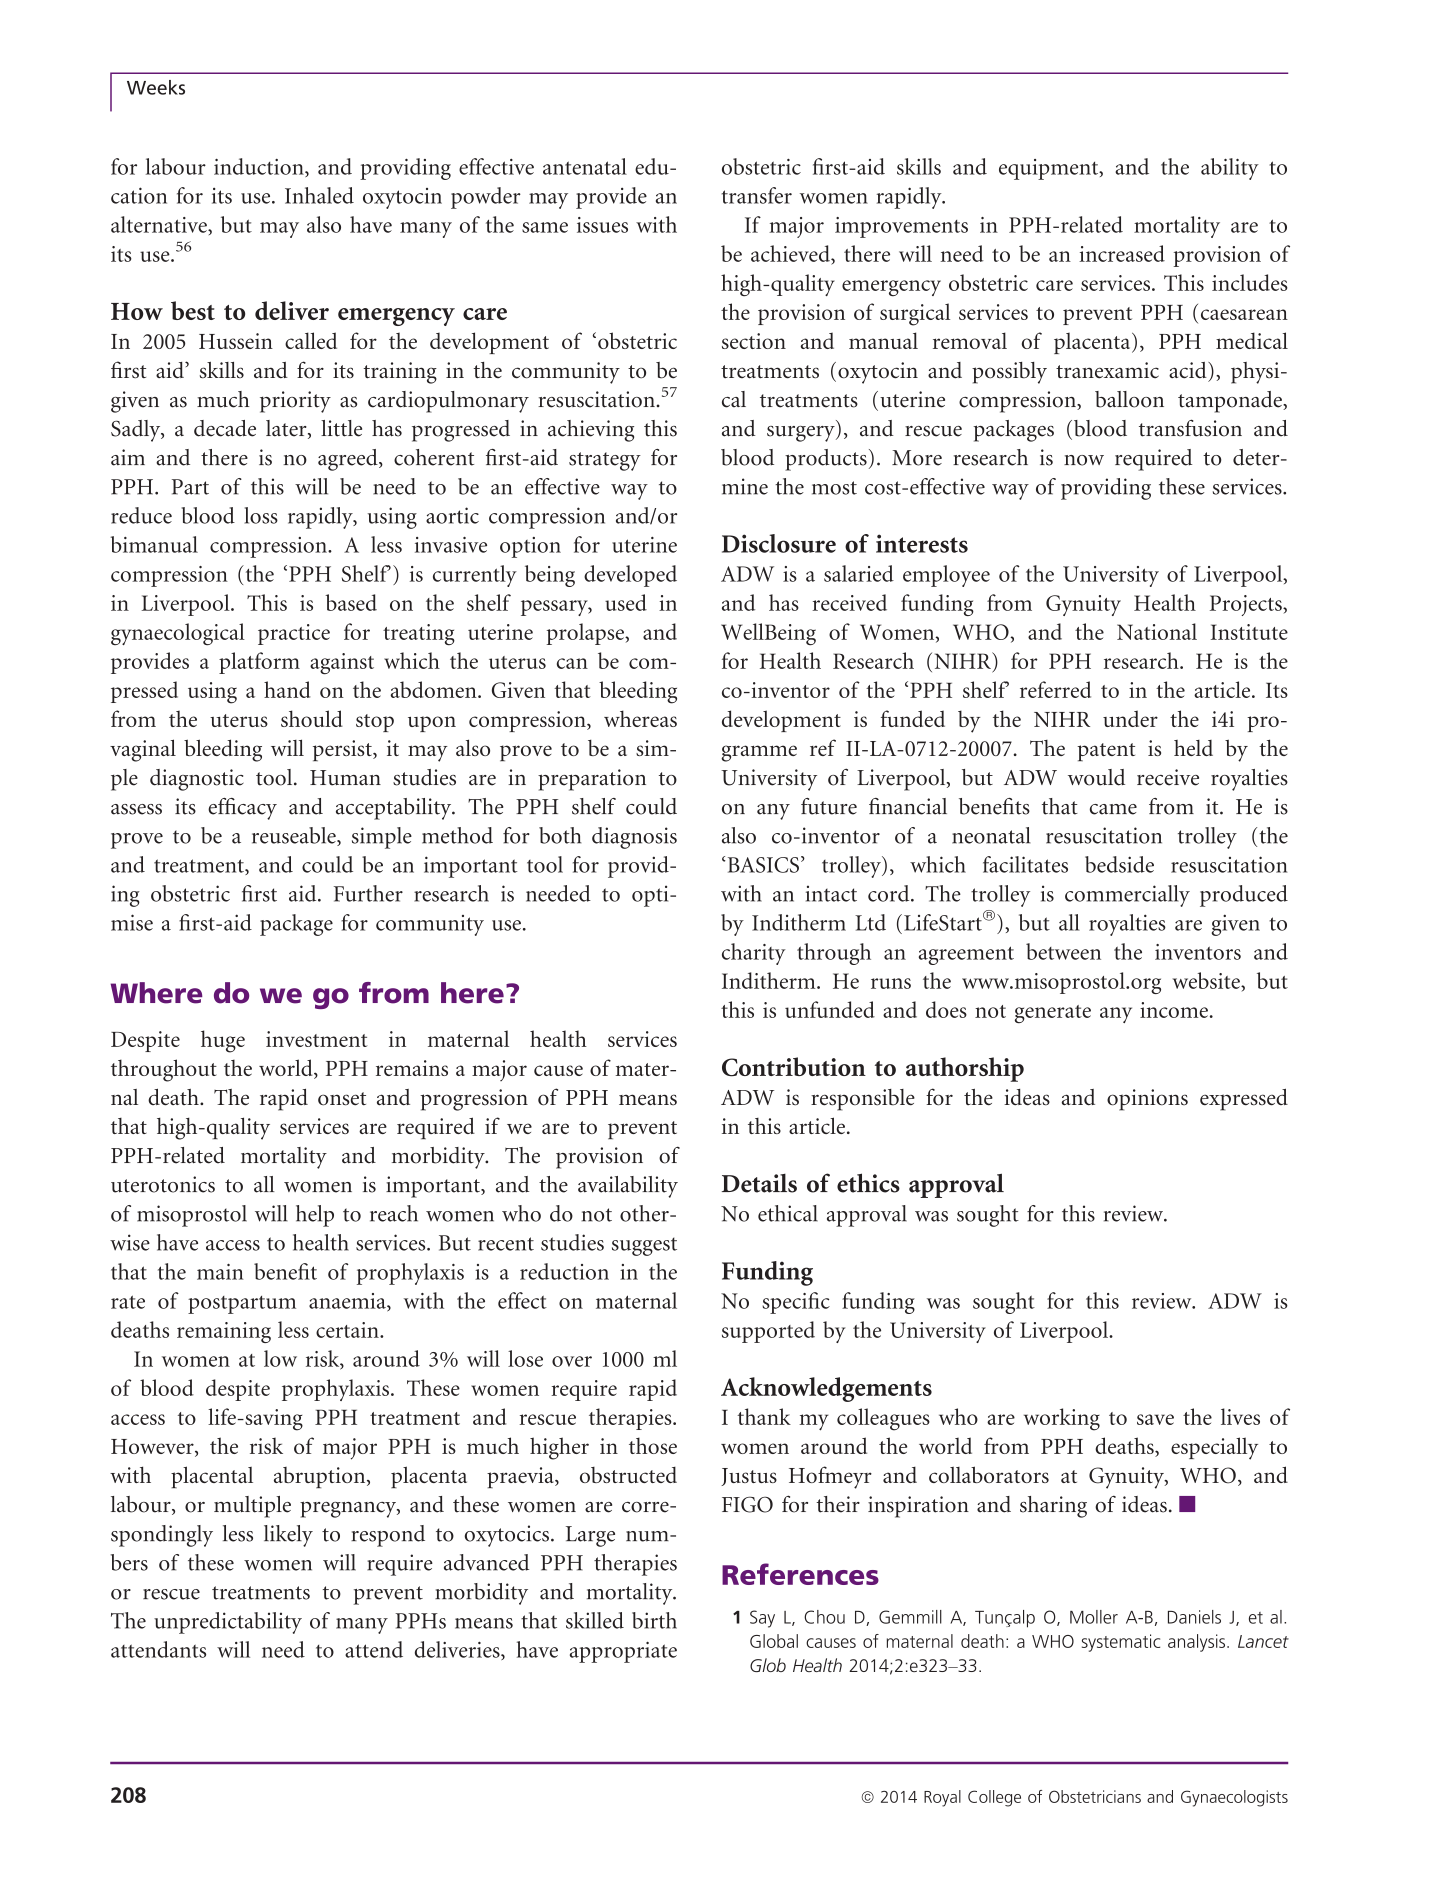 Image resolution: width=1448 pixels, height=1903 pixels. What do you see at coordinates (260, 167) in the document?
I see `induction` at bounding box center [260, 167].
